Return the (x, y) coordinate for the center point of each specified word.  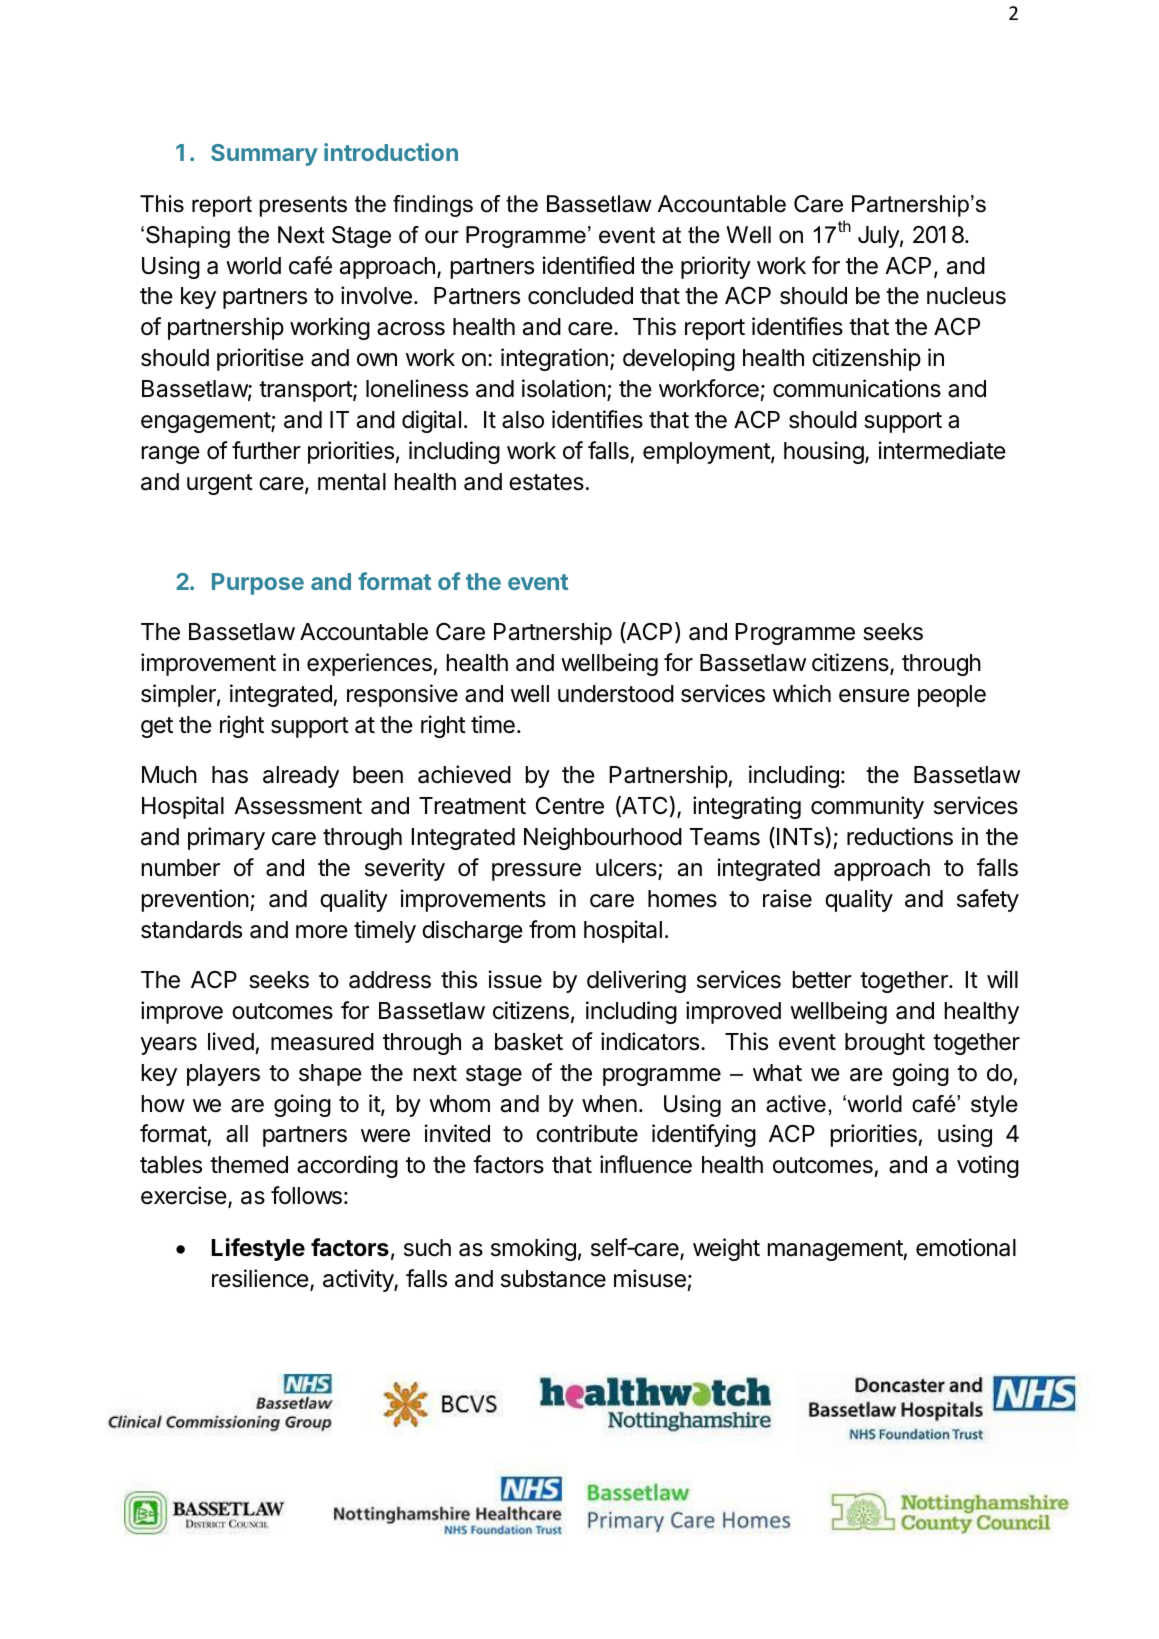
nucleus (966, 296)
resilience (261, 1279)
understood (616, 694)
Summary (264, 155)
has (230, 775)
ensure (874, 696)
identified (588, 265)
